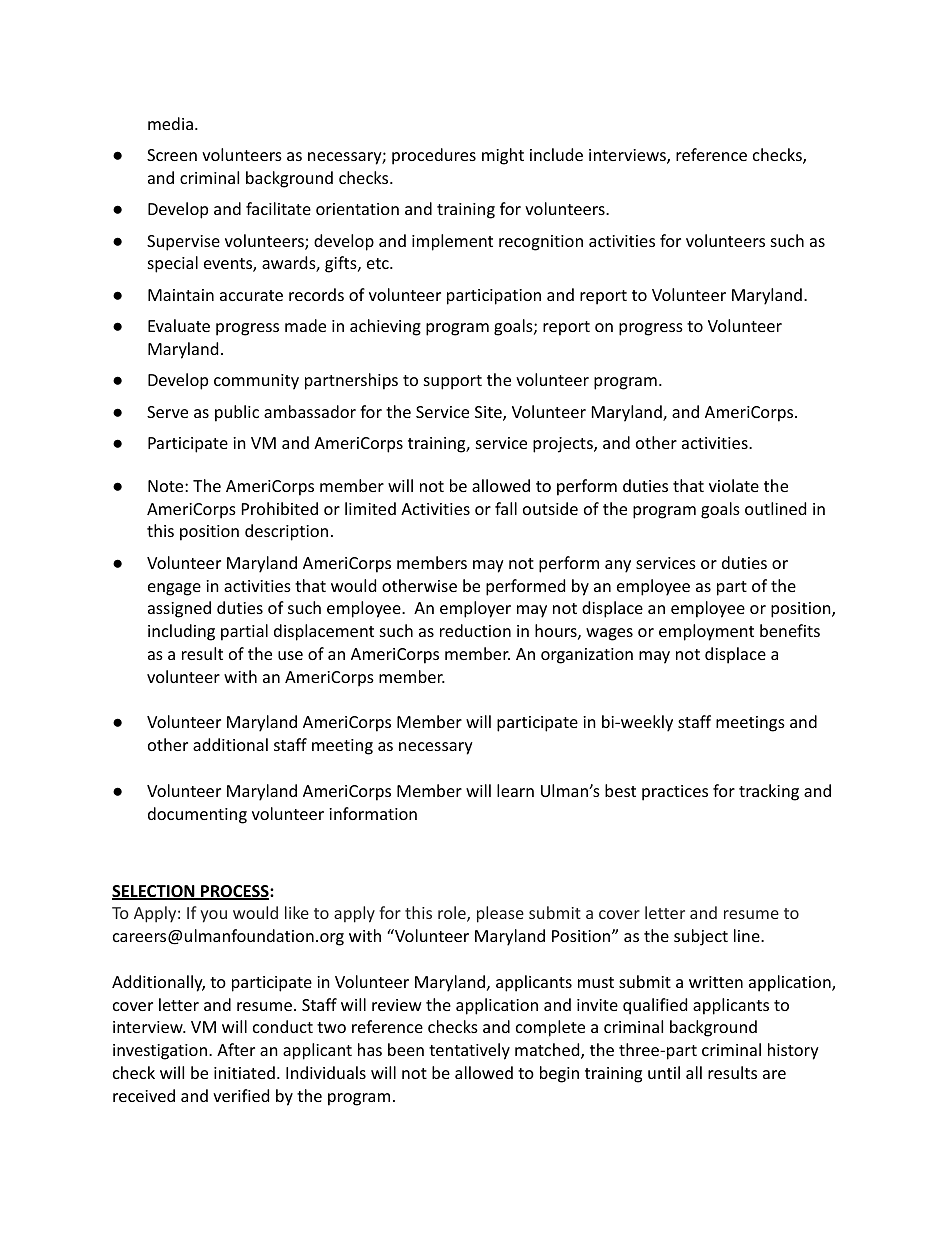 The image size is (952, 1233). What do you see at coordinates (664, 1072) in the screenshot?
I see `until` at bounding box center [664, 1072].
